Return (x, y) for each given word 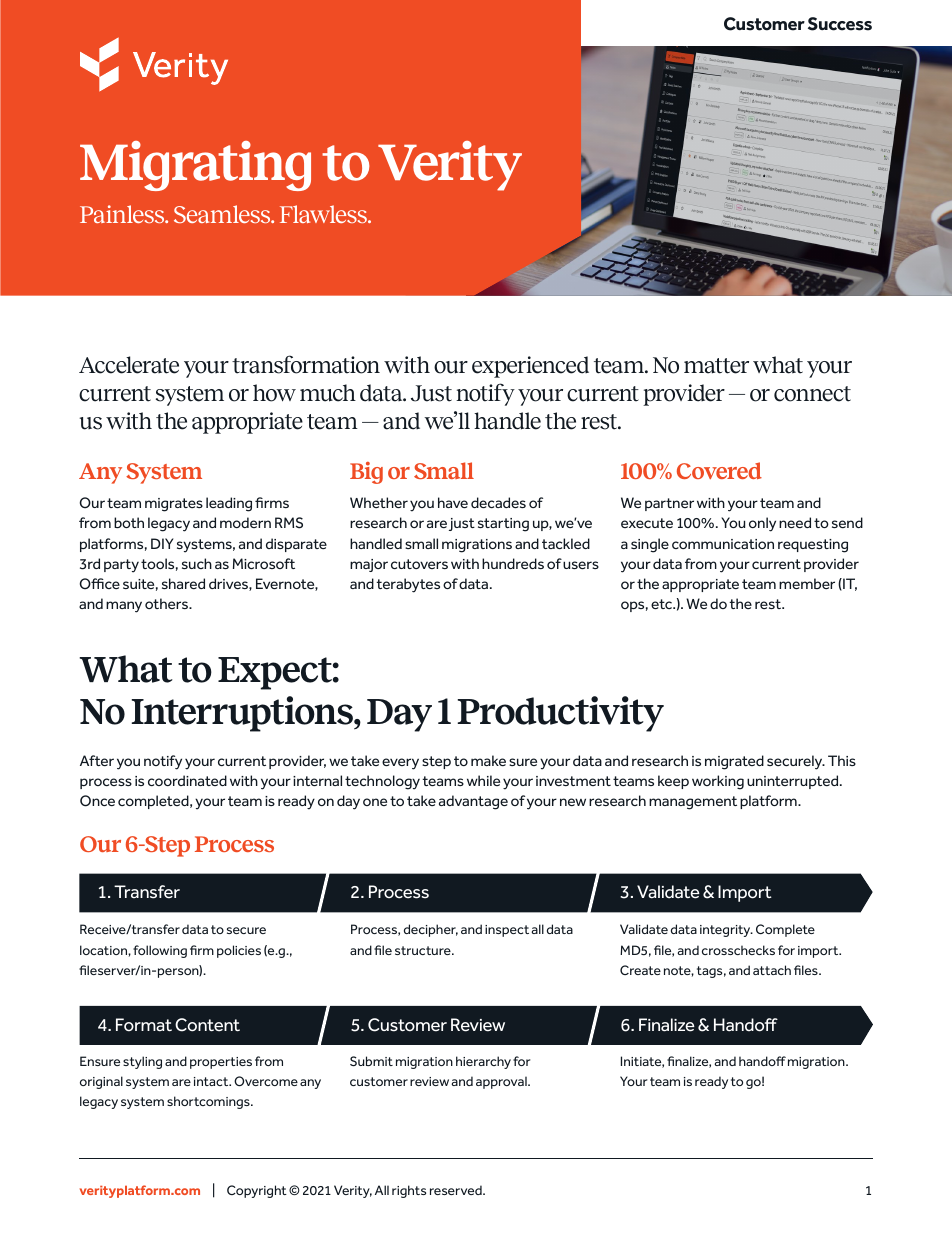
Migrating (195, 166)
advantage (473, 802)
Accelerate (129, 365)
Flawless (324, 214)
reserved (457, 1190)
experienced (530, 367)
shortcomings (209, 1102)
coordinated (187, 780)
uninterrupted (794, 782)
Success (840, 24)
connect (812, 394)
